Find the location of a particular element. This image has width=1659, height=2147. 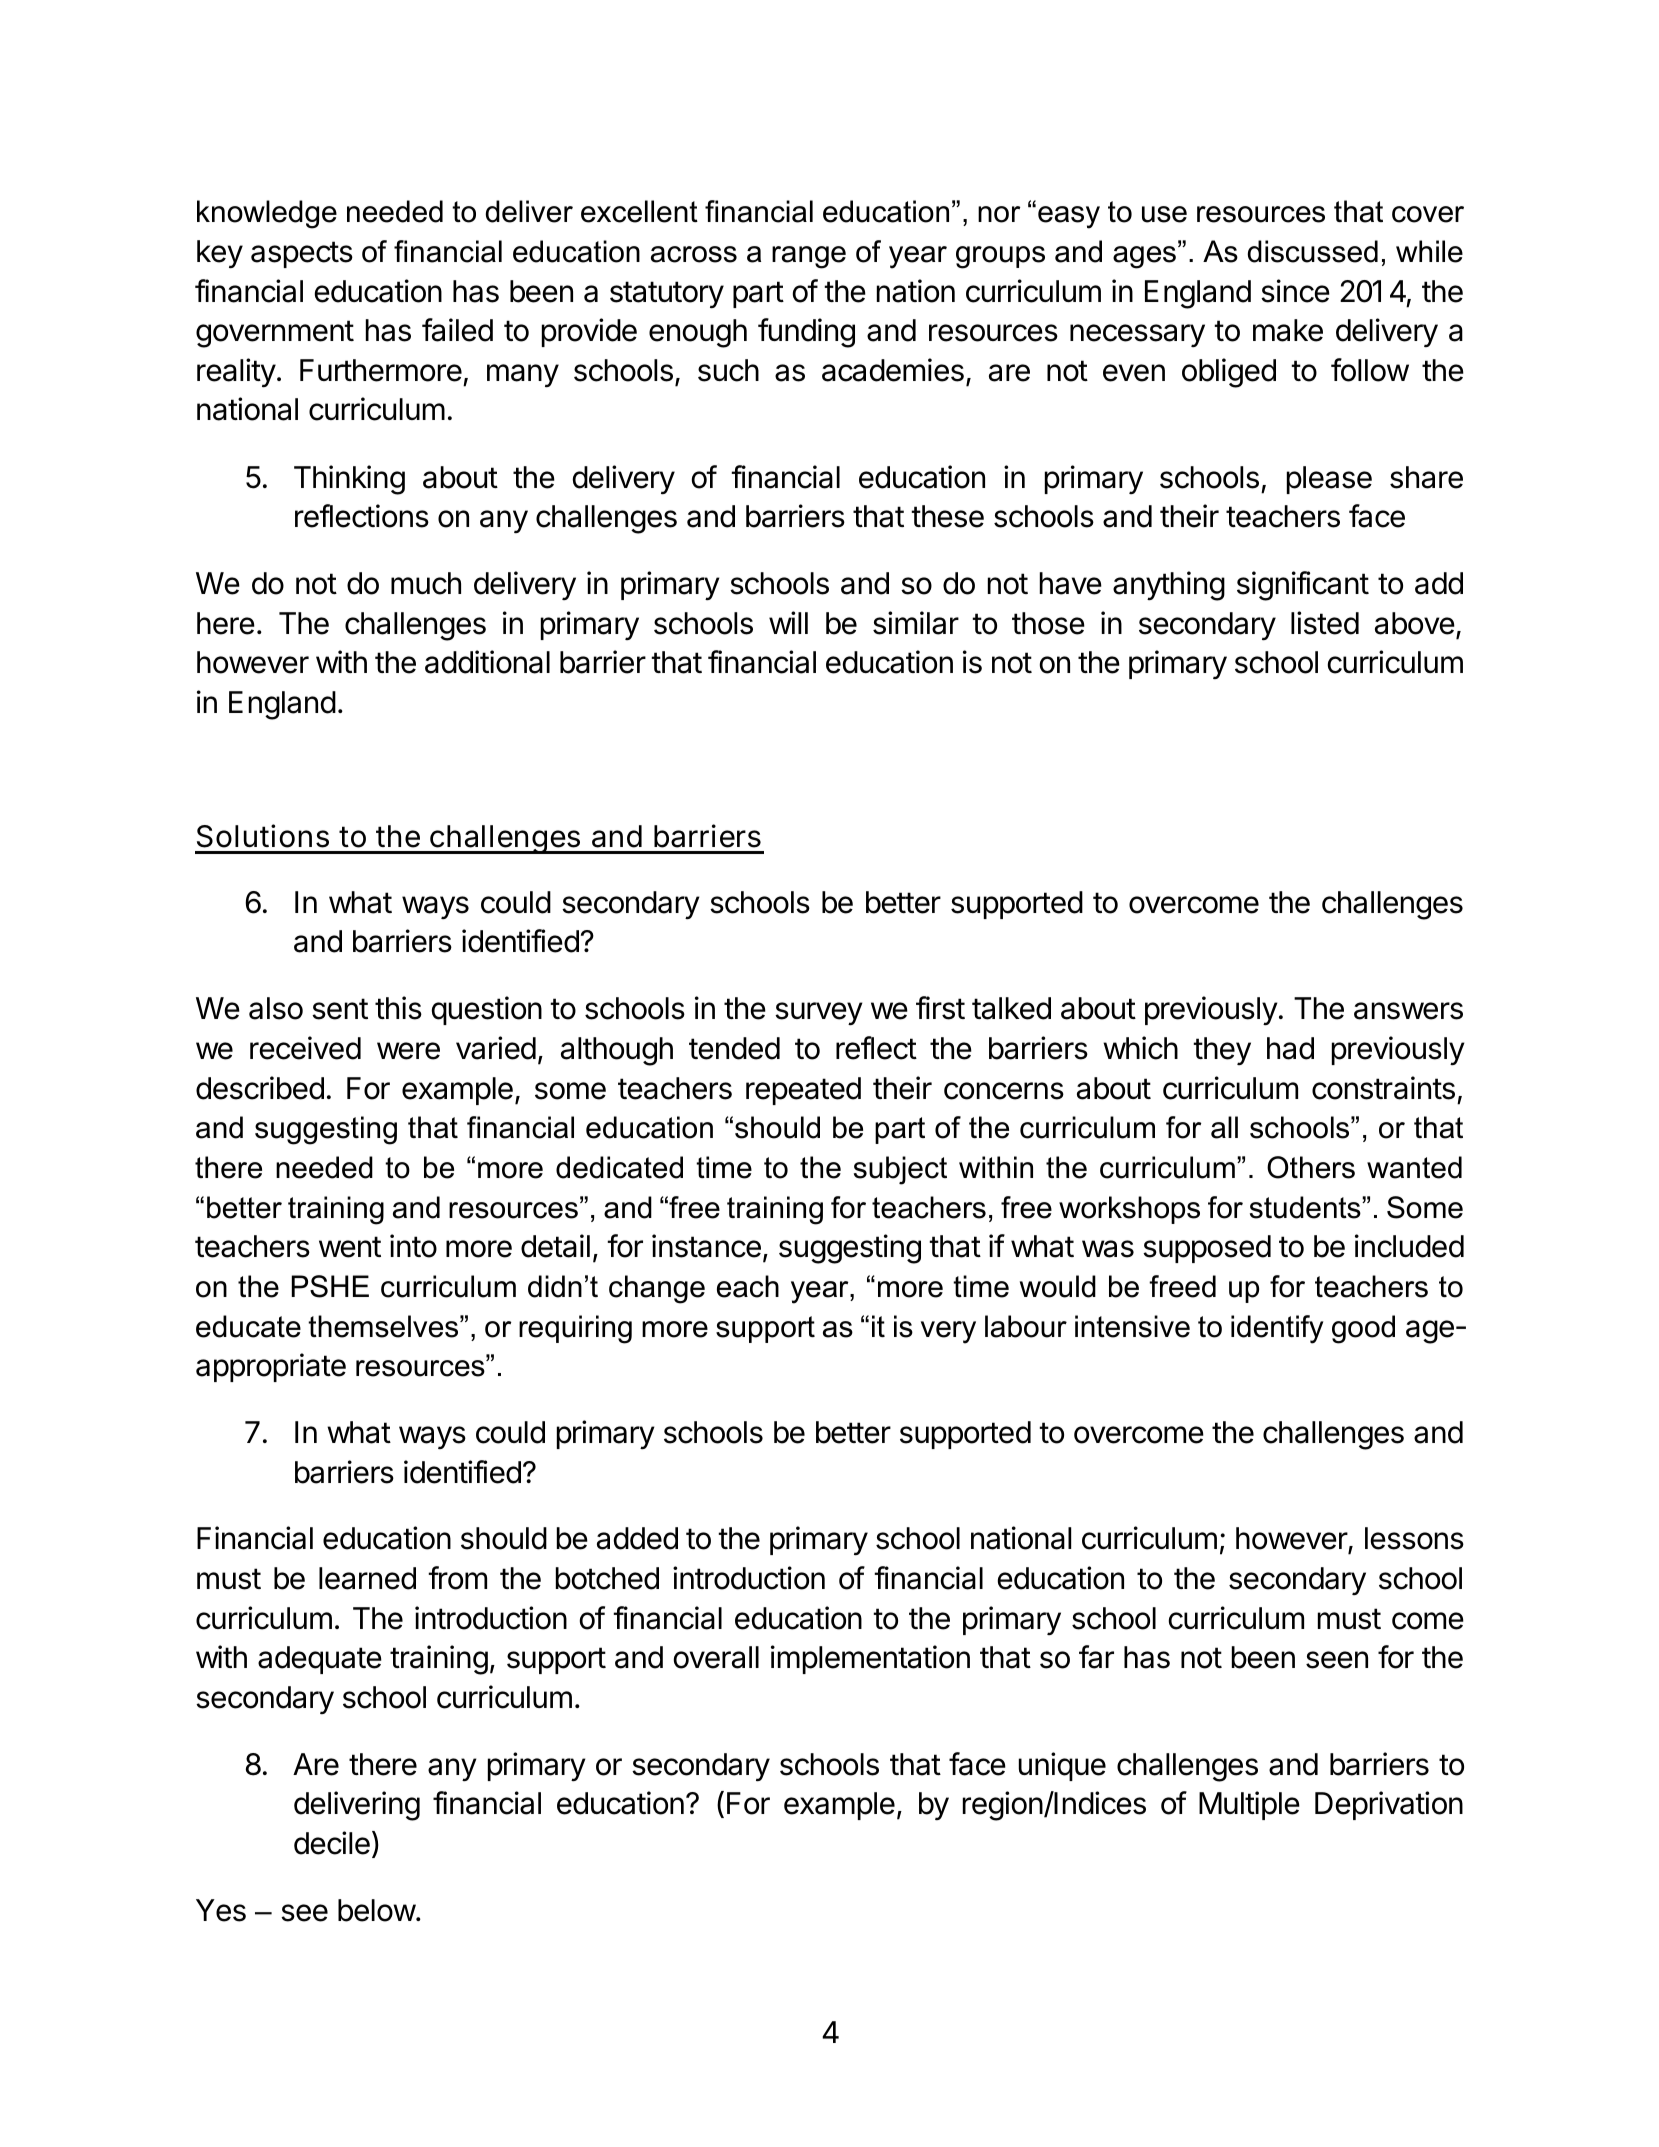

decile is located at coordinates (332, 1843).
